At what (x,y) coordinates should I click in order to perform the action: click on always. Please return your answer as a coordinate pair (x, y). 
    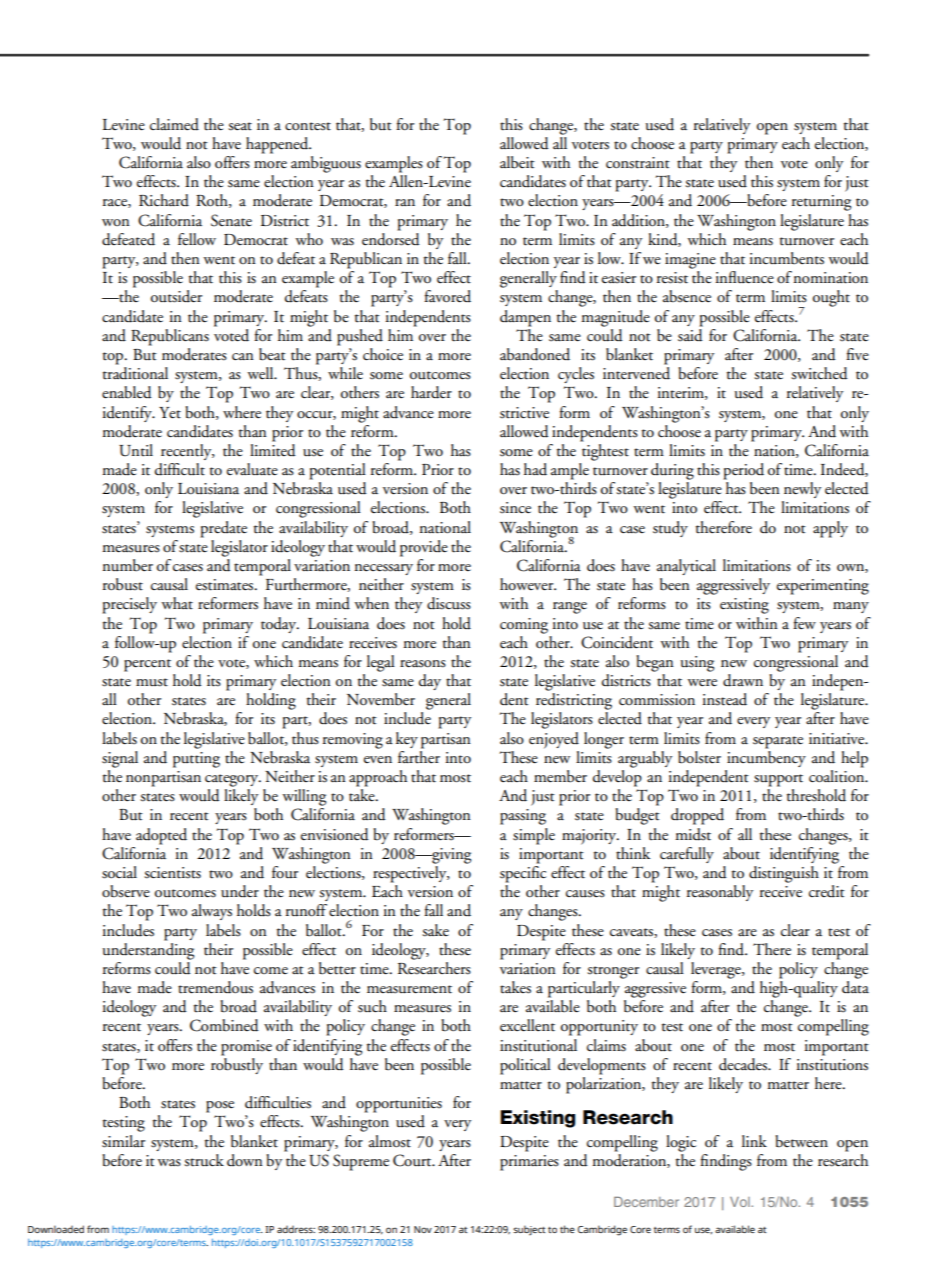
    Looking at the image, I should click on (212, 912).
